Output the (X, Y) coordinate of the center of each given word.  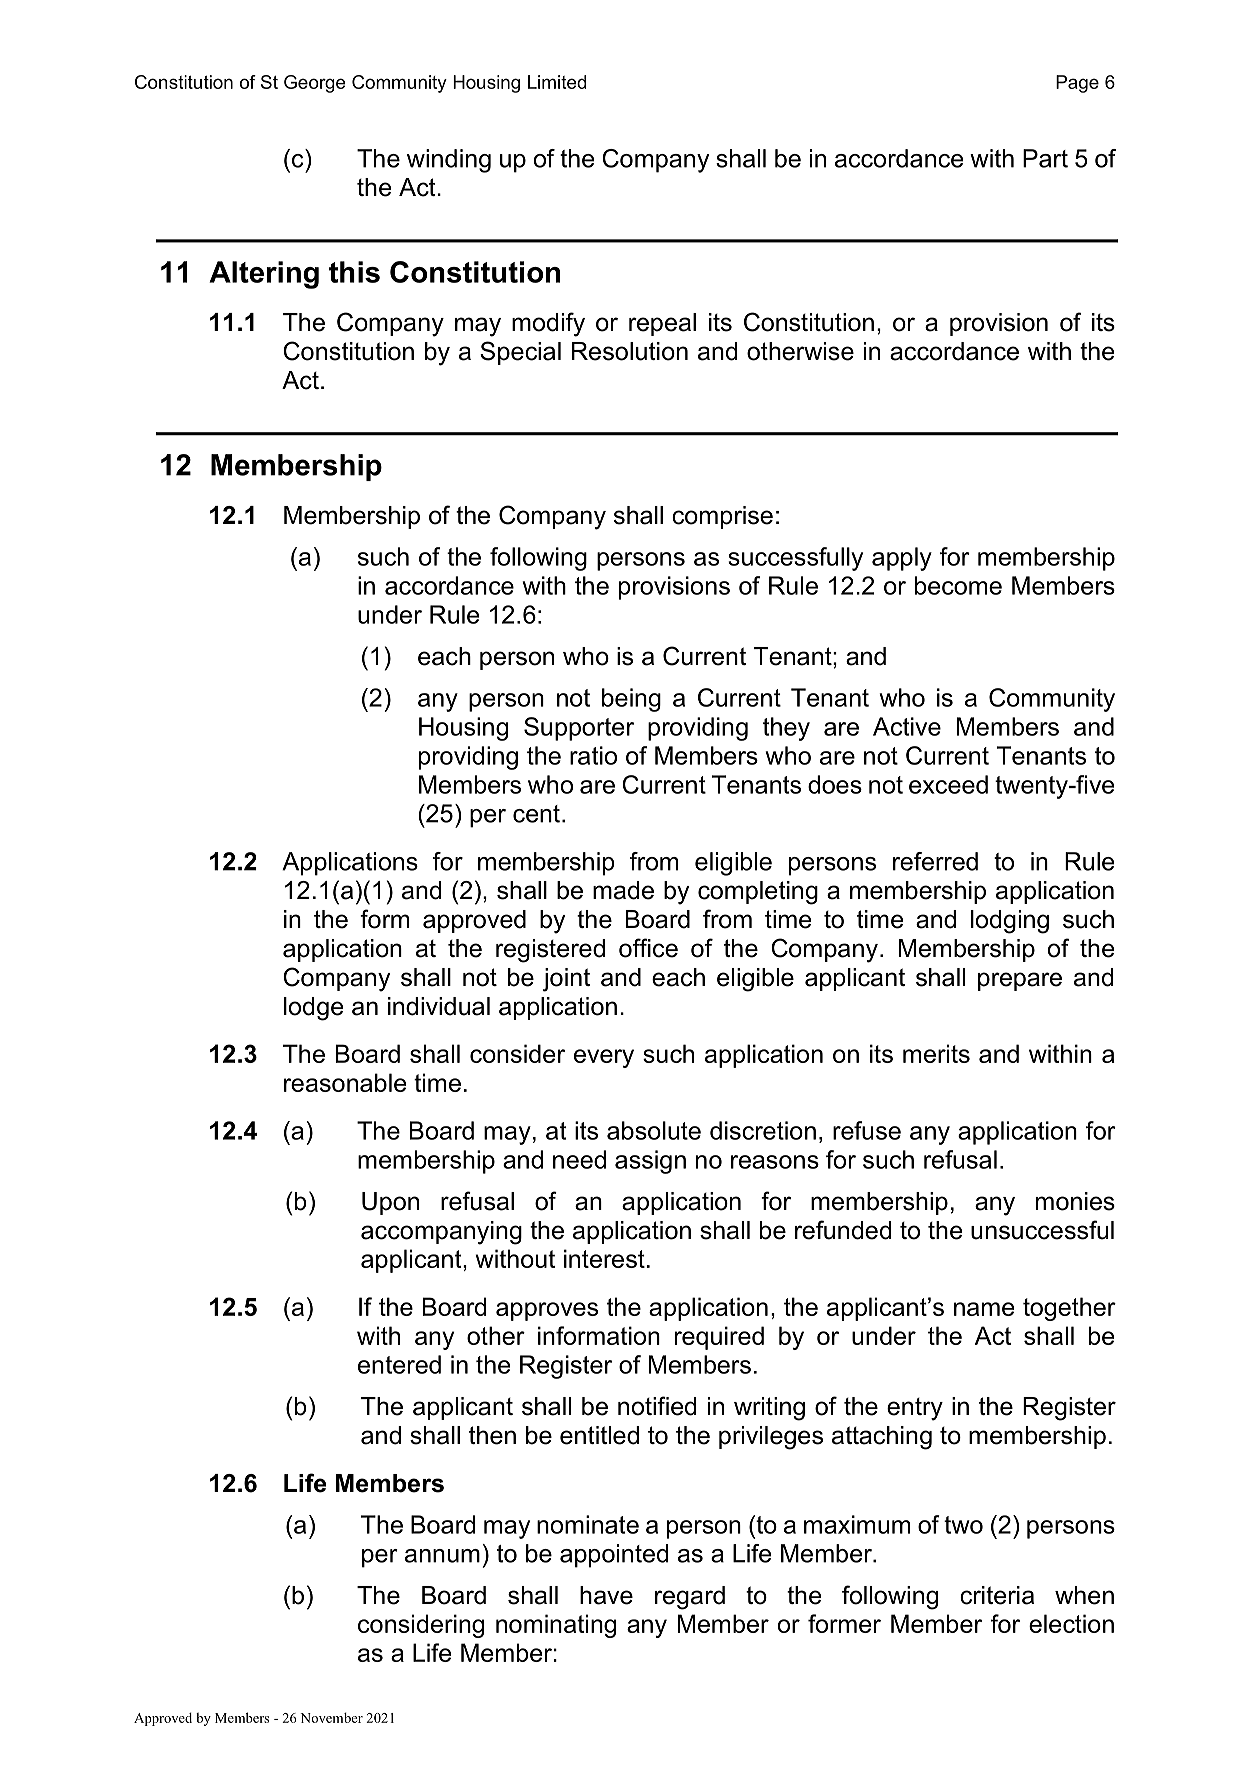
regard (690, 1598)
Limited (557, 82)
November (331, 1717)
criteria (997, 1595)
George (315, 84)
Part (1045, 158)
